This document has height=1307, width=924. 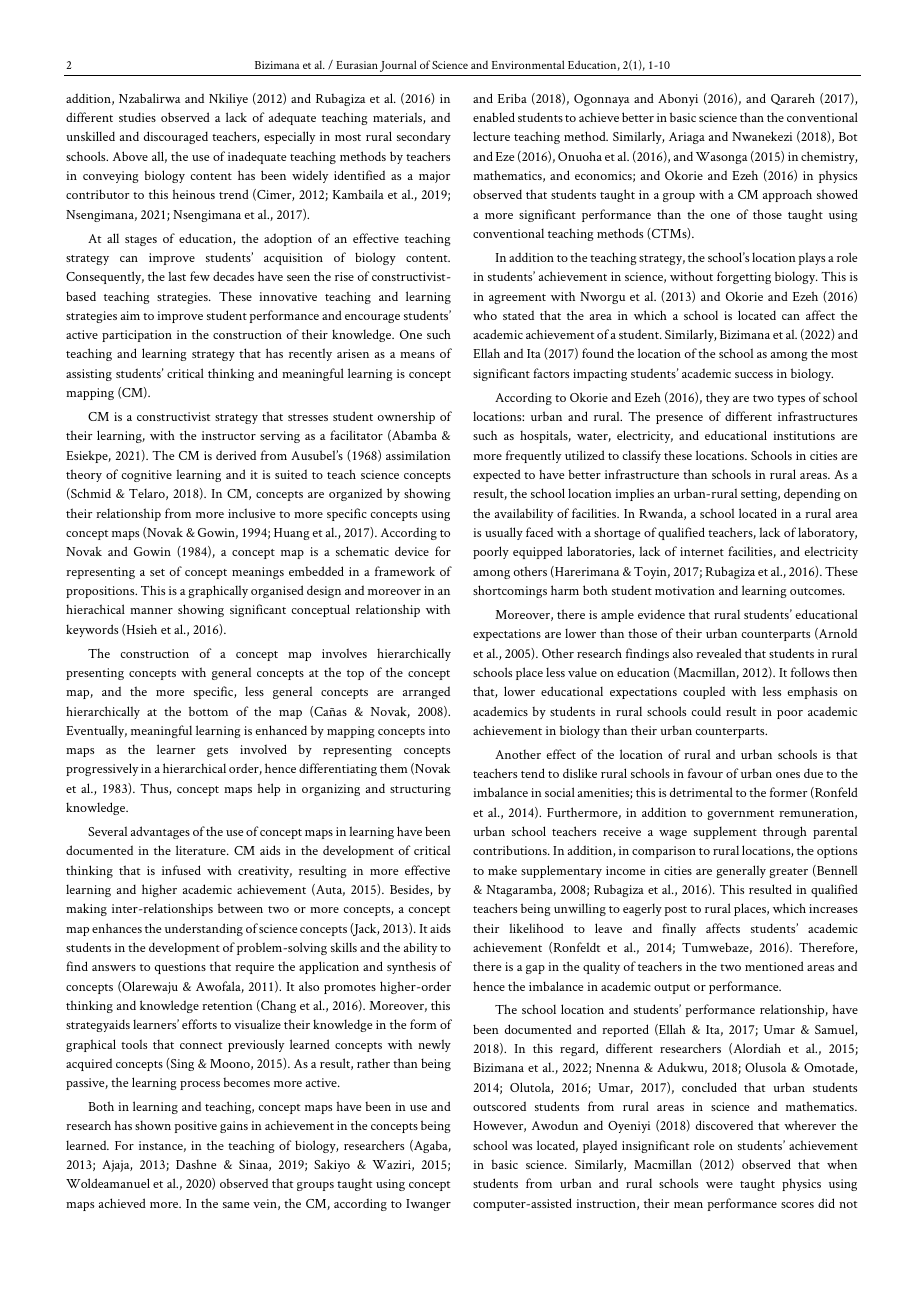 What do you see at coordinates (600, 1146) in the document?
I see `played` at bounding box center [600, 1146].
